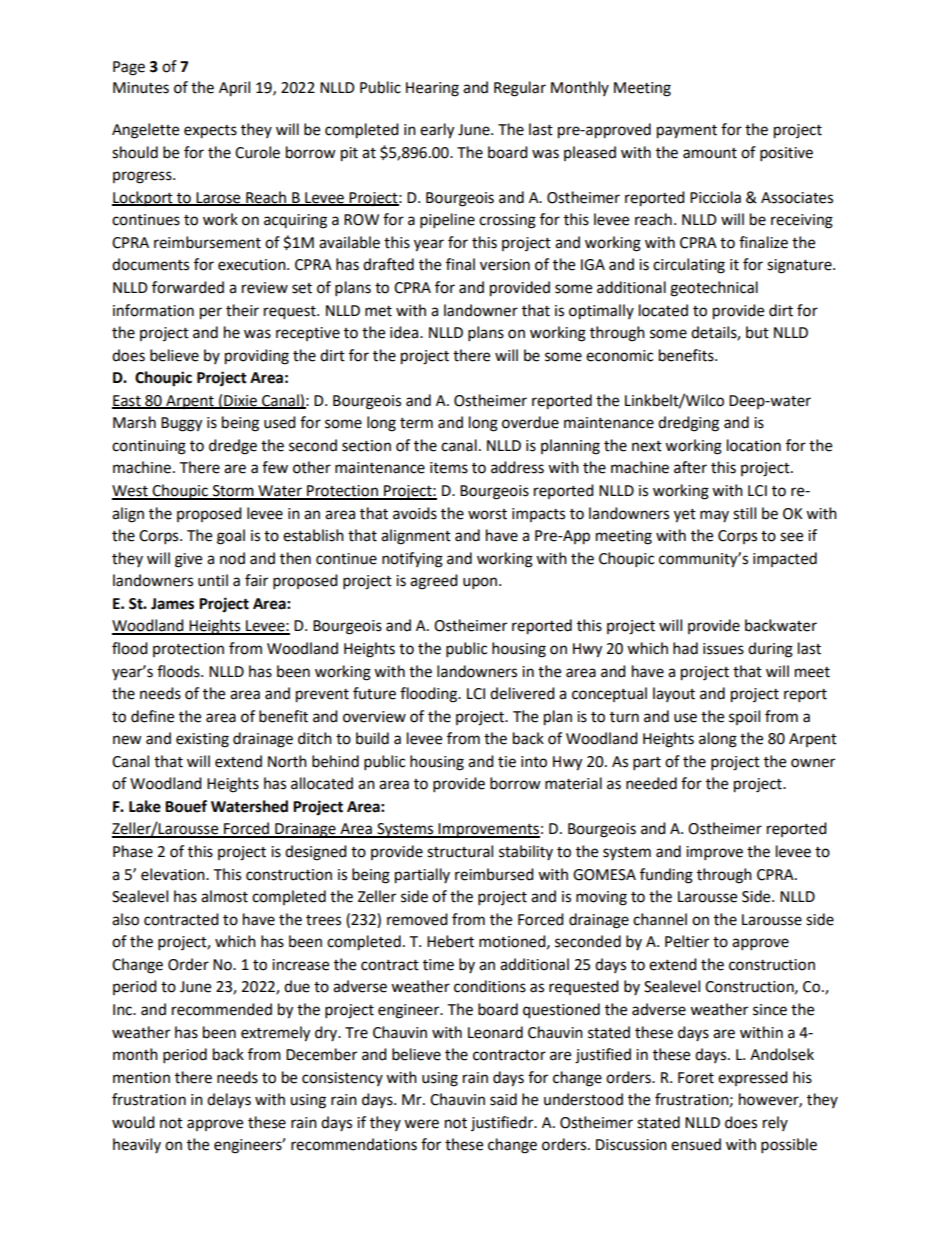 This screenshot has height=1233, width=952. I want to click on delays, so click(229, 1101).
